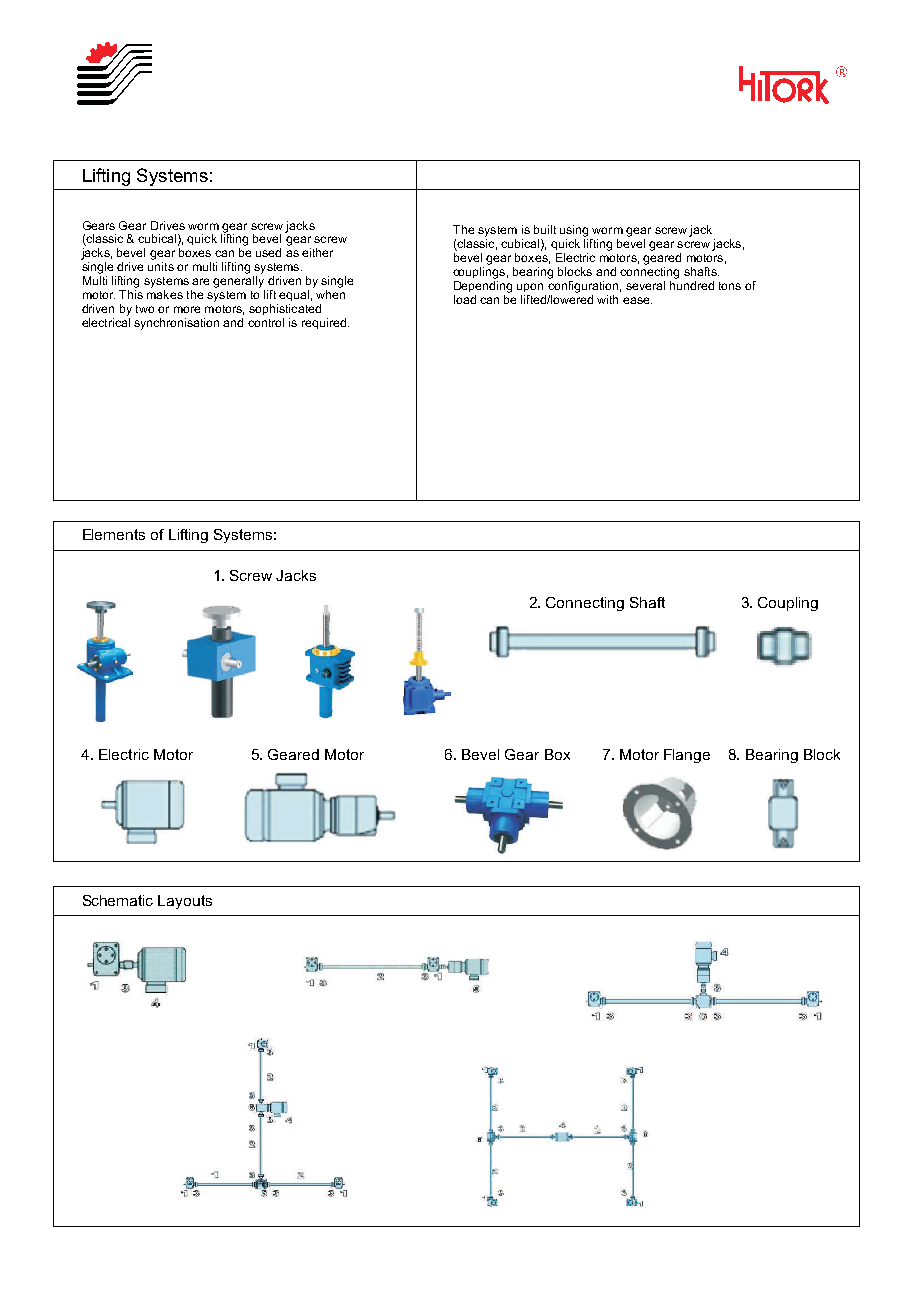 Image resolution: width=924 pixels, height=1308 pixels. Describe the element at coordinates (483, 285) in the document. I see `Depending` at that location.
